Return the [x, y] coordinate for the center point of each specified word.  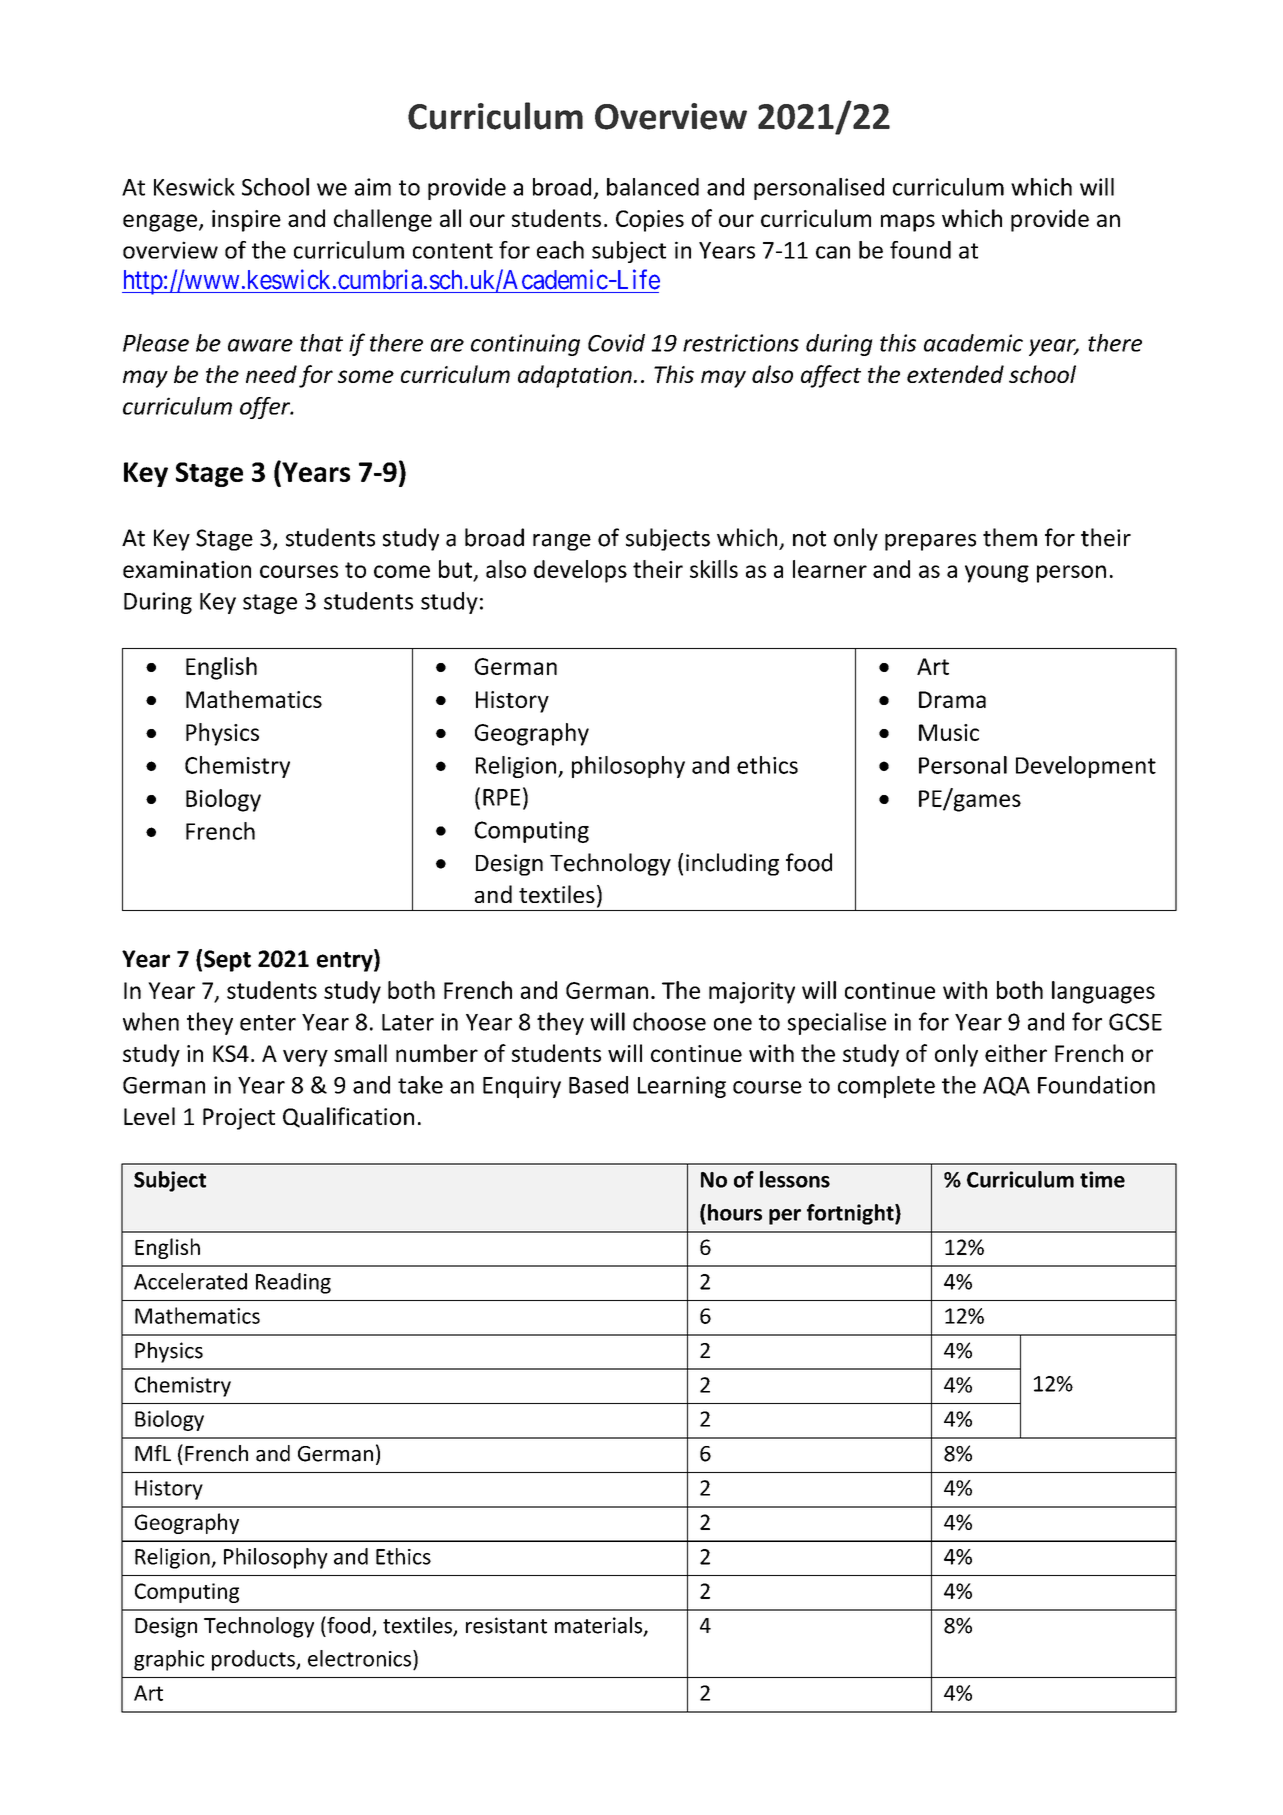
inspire [246, 221]
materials [600, 1626]
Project [239, 1119]
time [1102, 1179]
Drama [952, 699]
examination [187, 569]
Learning [682, 1087]
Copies [650, 221]
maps [908, 223]
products [254, 1660]
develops [580, 571]
